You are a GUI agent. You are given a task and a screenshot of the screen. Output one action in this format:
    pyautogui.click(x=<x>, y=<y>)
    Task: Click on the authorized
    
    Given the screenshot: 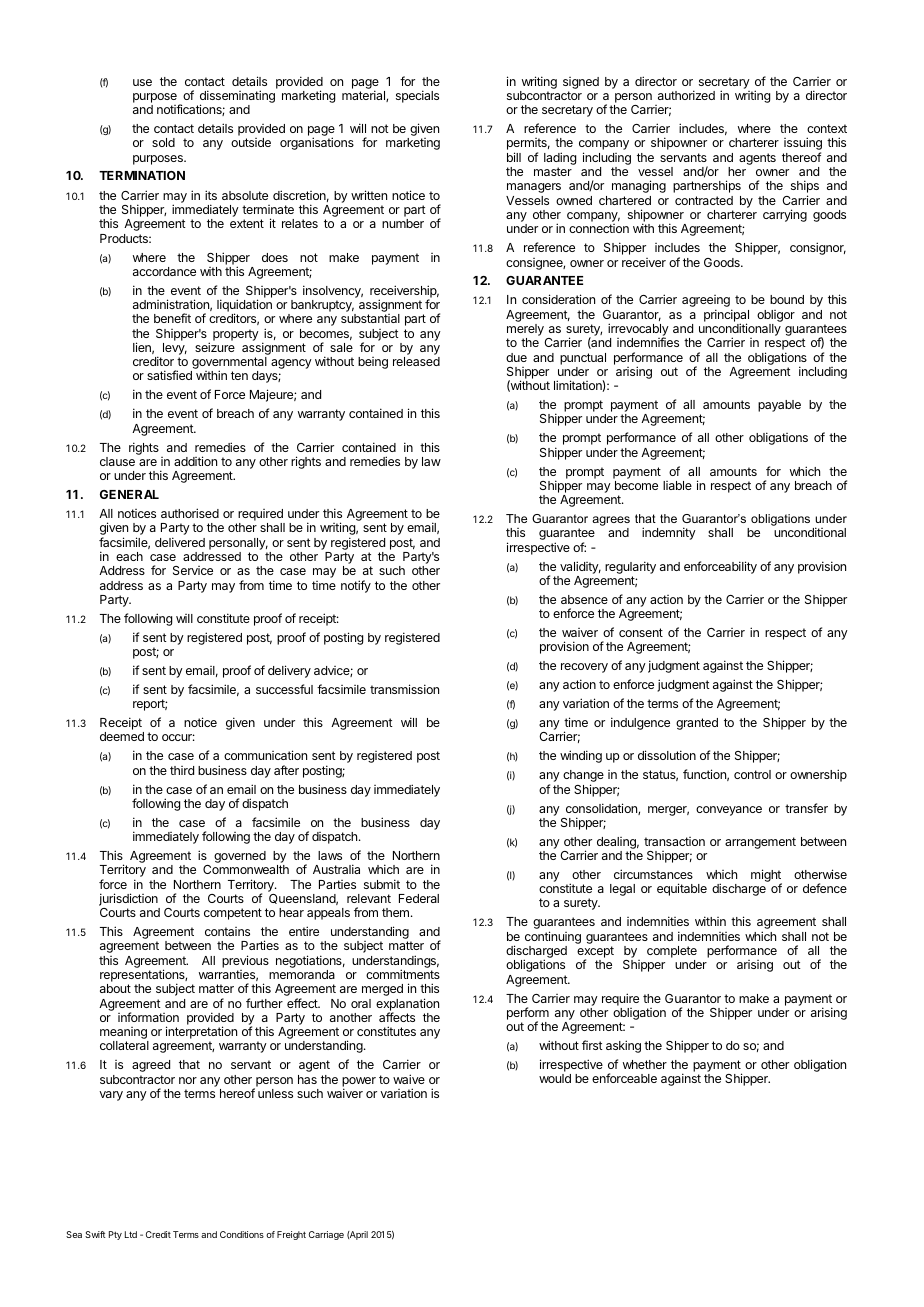 What is the action you would take?
    pyautogui.click(x=686, y=95)
